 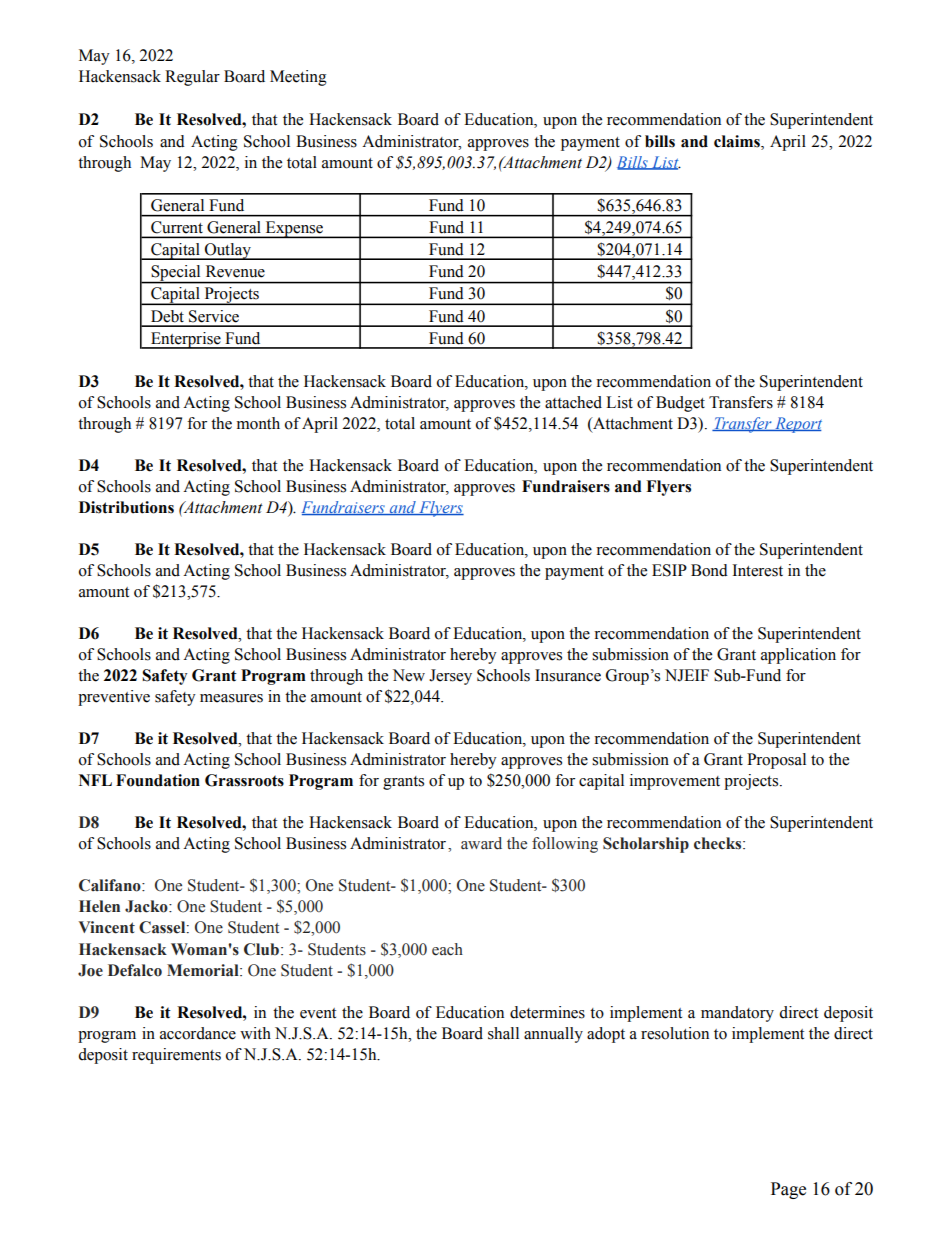 I want to click on claims, so click(x=738, y=141).
